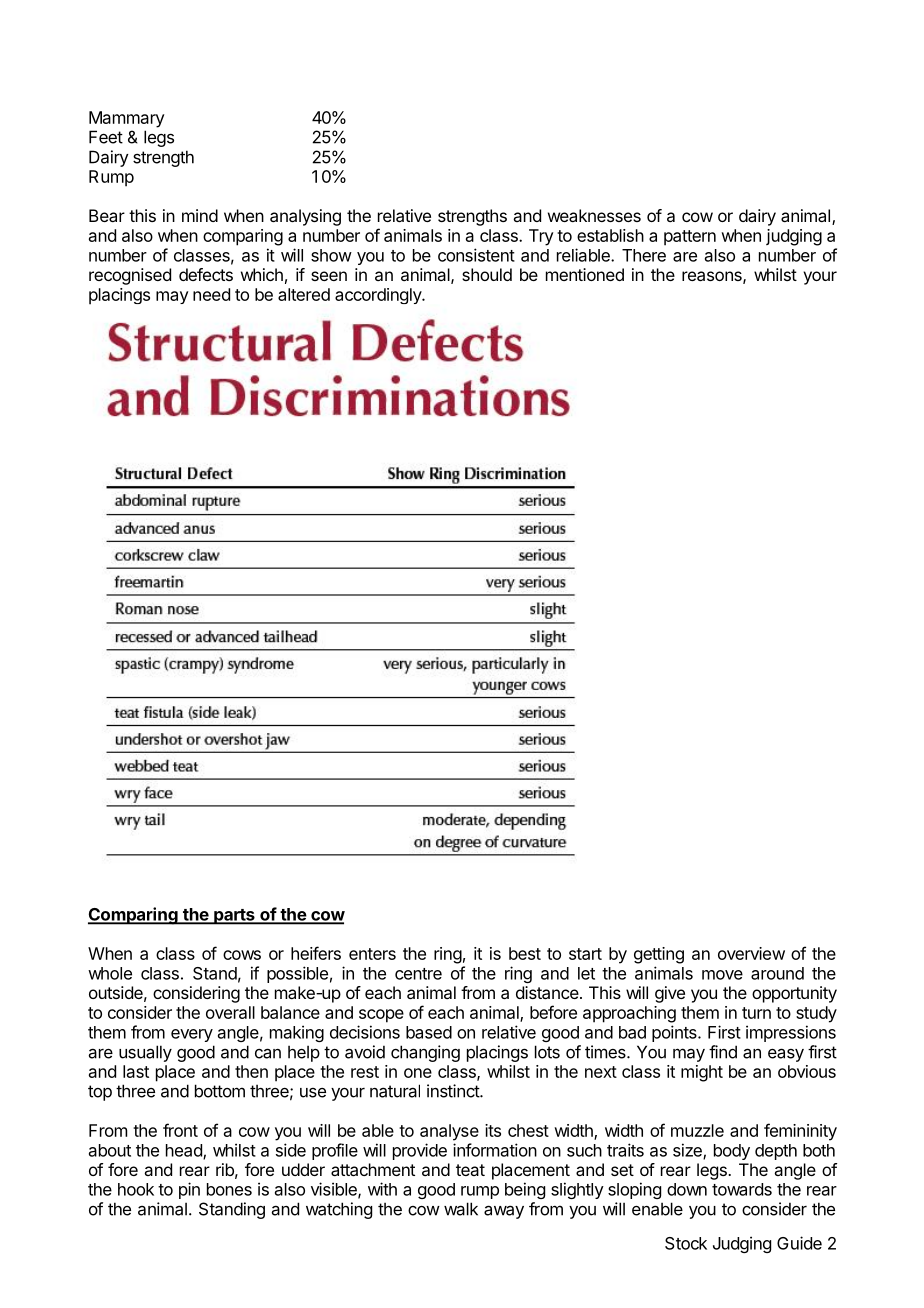 The height and width of the screenshot is (1308, 924). Describe the element at coordinates (229, 1189) in the screenshot. I see `bones` at that location.
